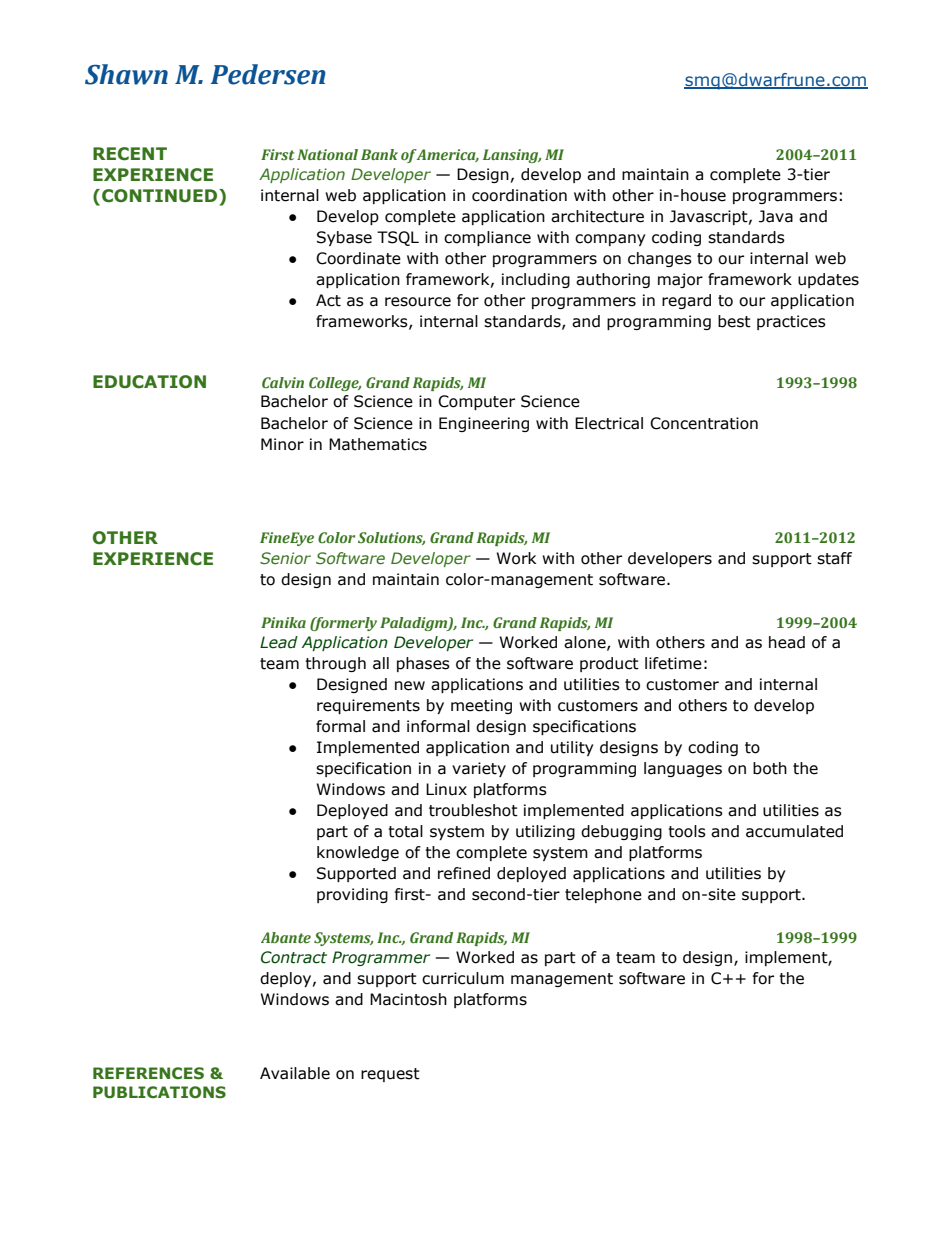 The height and width of the document is (1233, 952). What do you see at coordinates (148, 1073) in the document?
I see `REFERENCES` at bounding box center [148, 1073].
